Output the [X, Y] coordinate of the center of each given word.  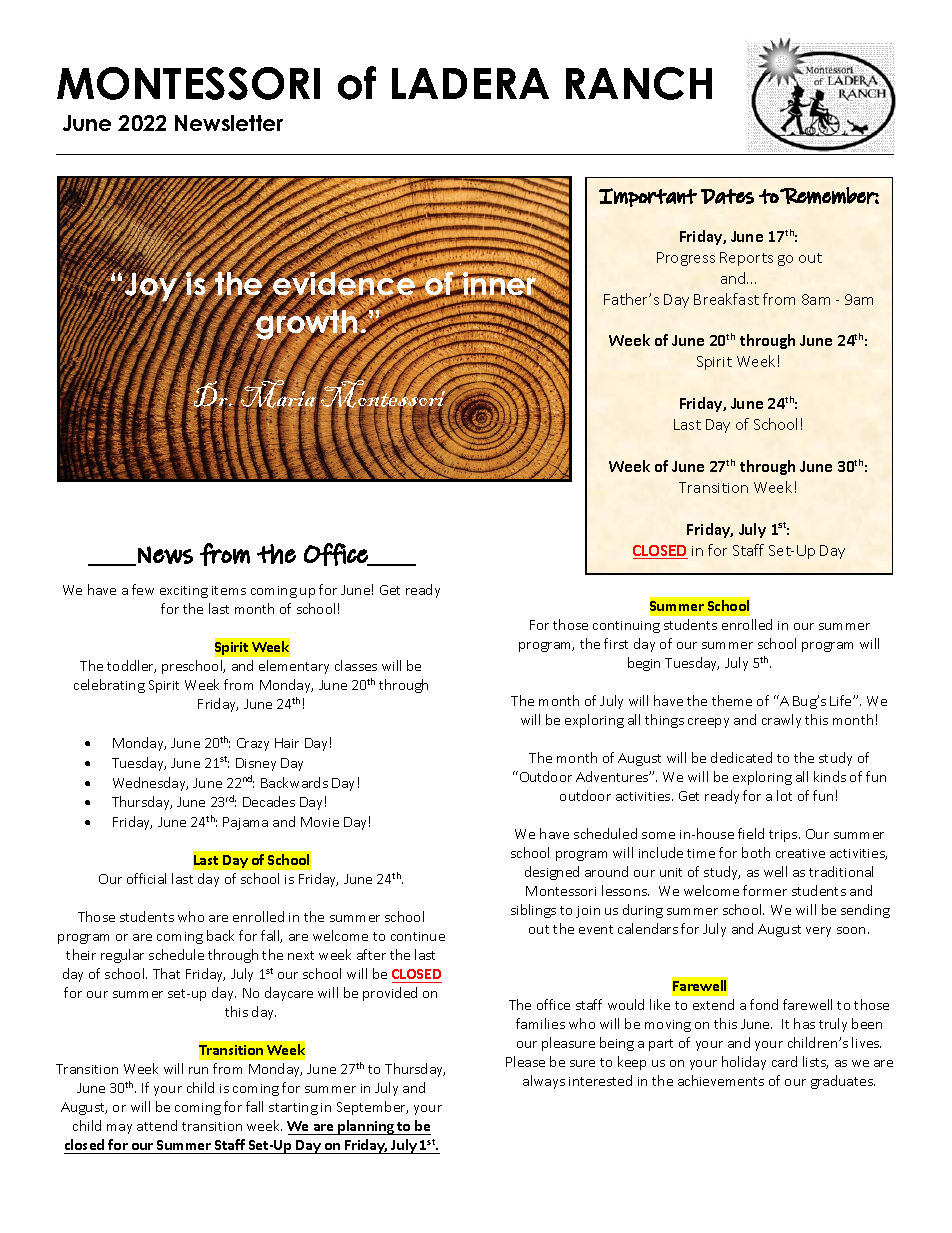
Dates [727, 196]
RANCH [639, 83]
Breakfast [726, 299]
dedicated [741, 757]
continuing [626, 627]
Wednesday [150, 784]
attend [157, 1125]
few [143, 589]
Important [648, 197]
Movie [320, 822]
